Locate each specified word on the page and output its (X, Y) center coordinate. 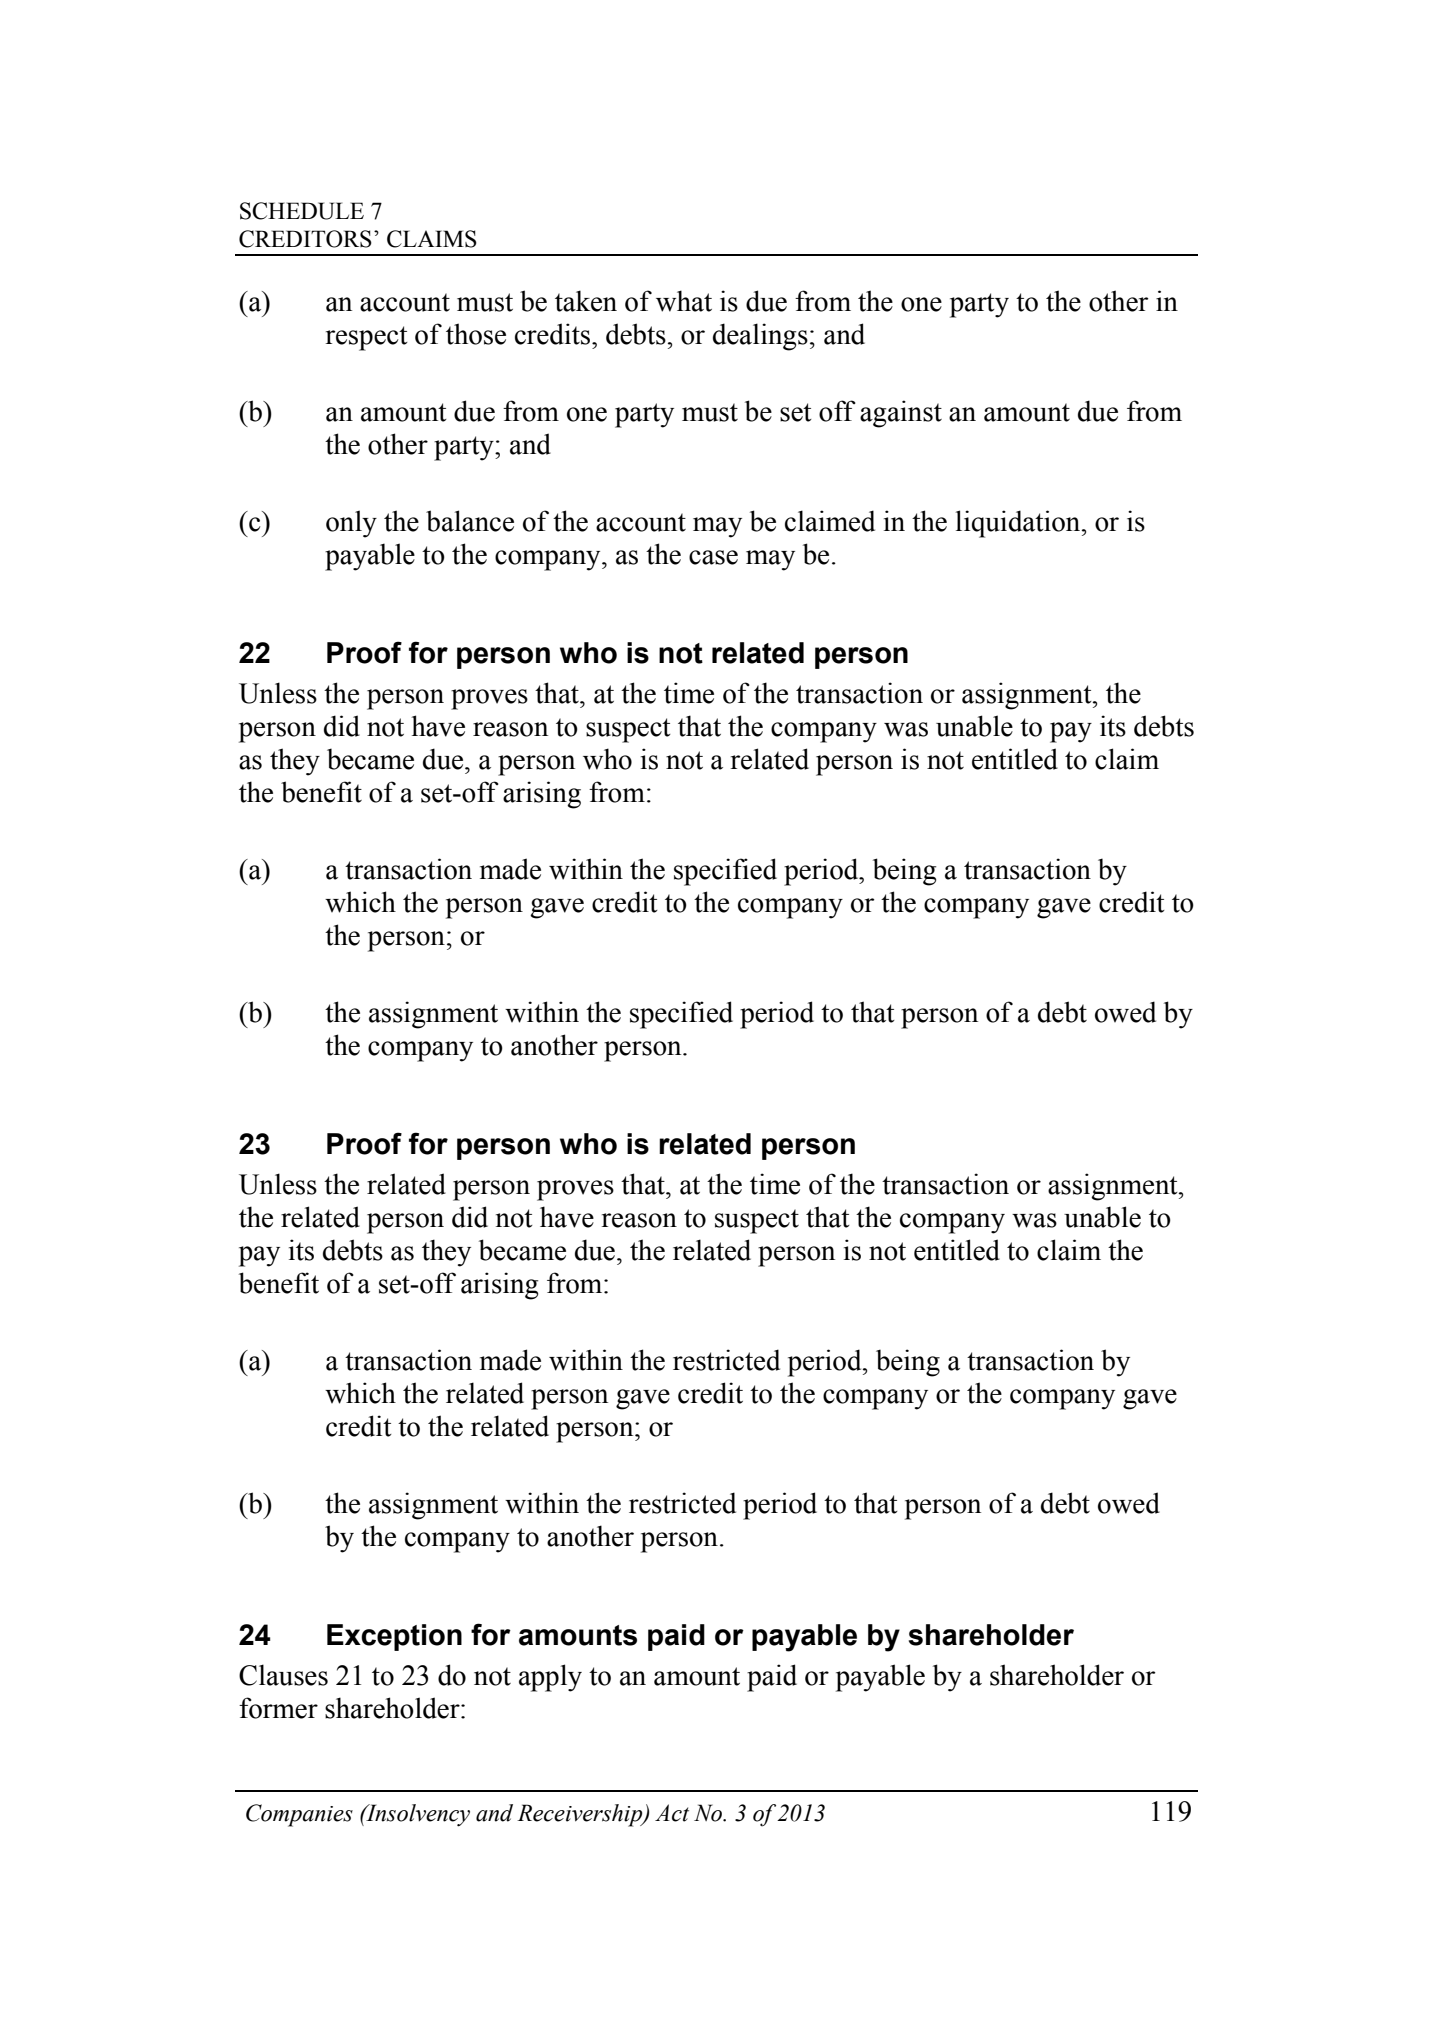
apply (550, 1678)
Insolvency (417, 1815)
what (684, 301)
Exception (394, 1637)
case (713, 557)
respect (367, 338)
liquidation (1019, 524)
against (901, 414)
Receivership (581, 1815)
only (351, 524)
